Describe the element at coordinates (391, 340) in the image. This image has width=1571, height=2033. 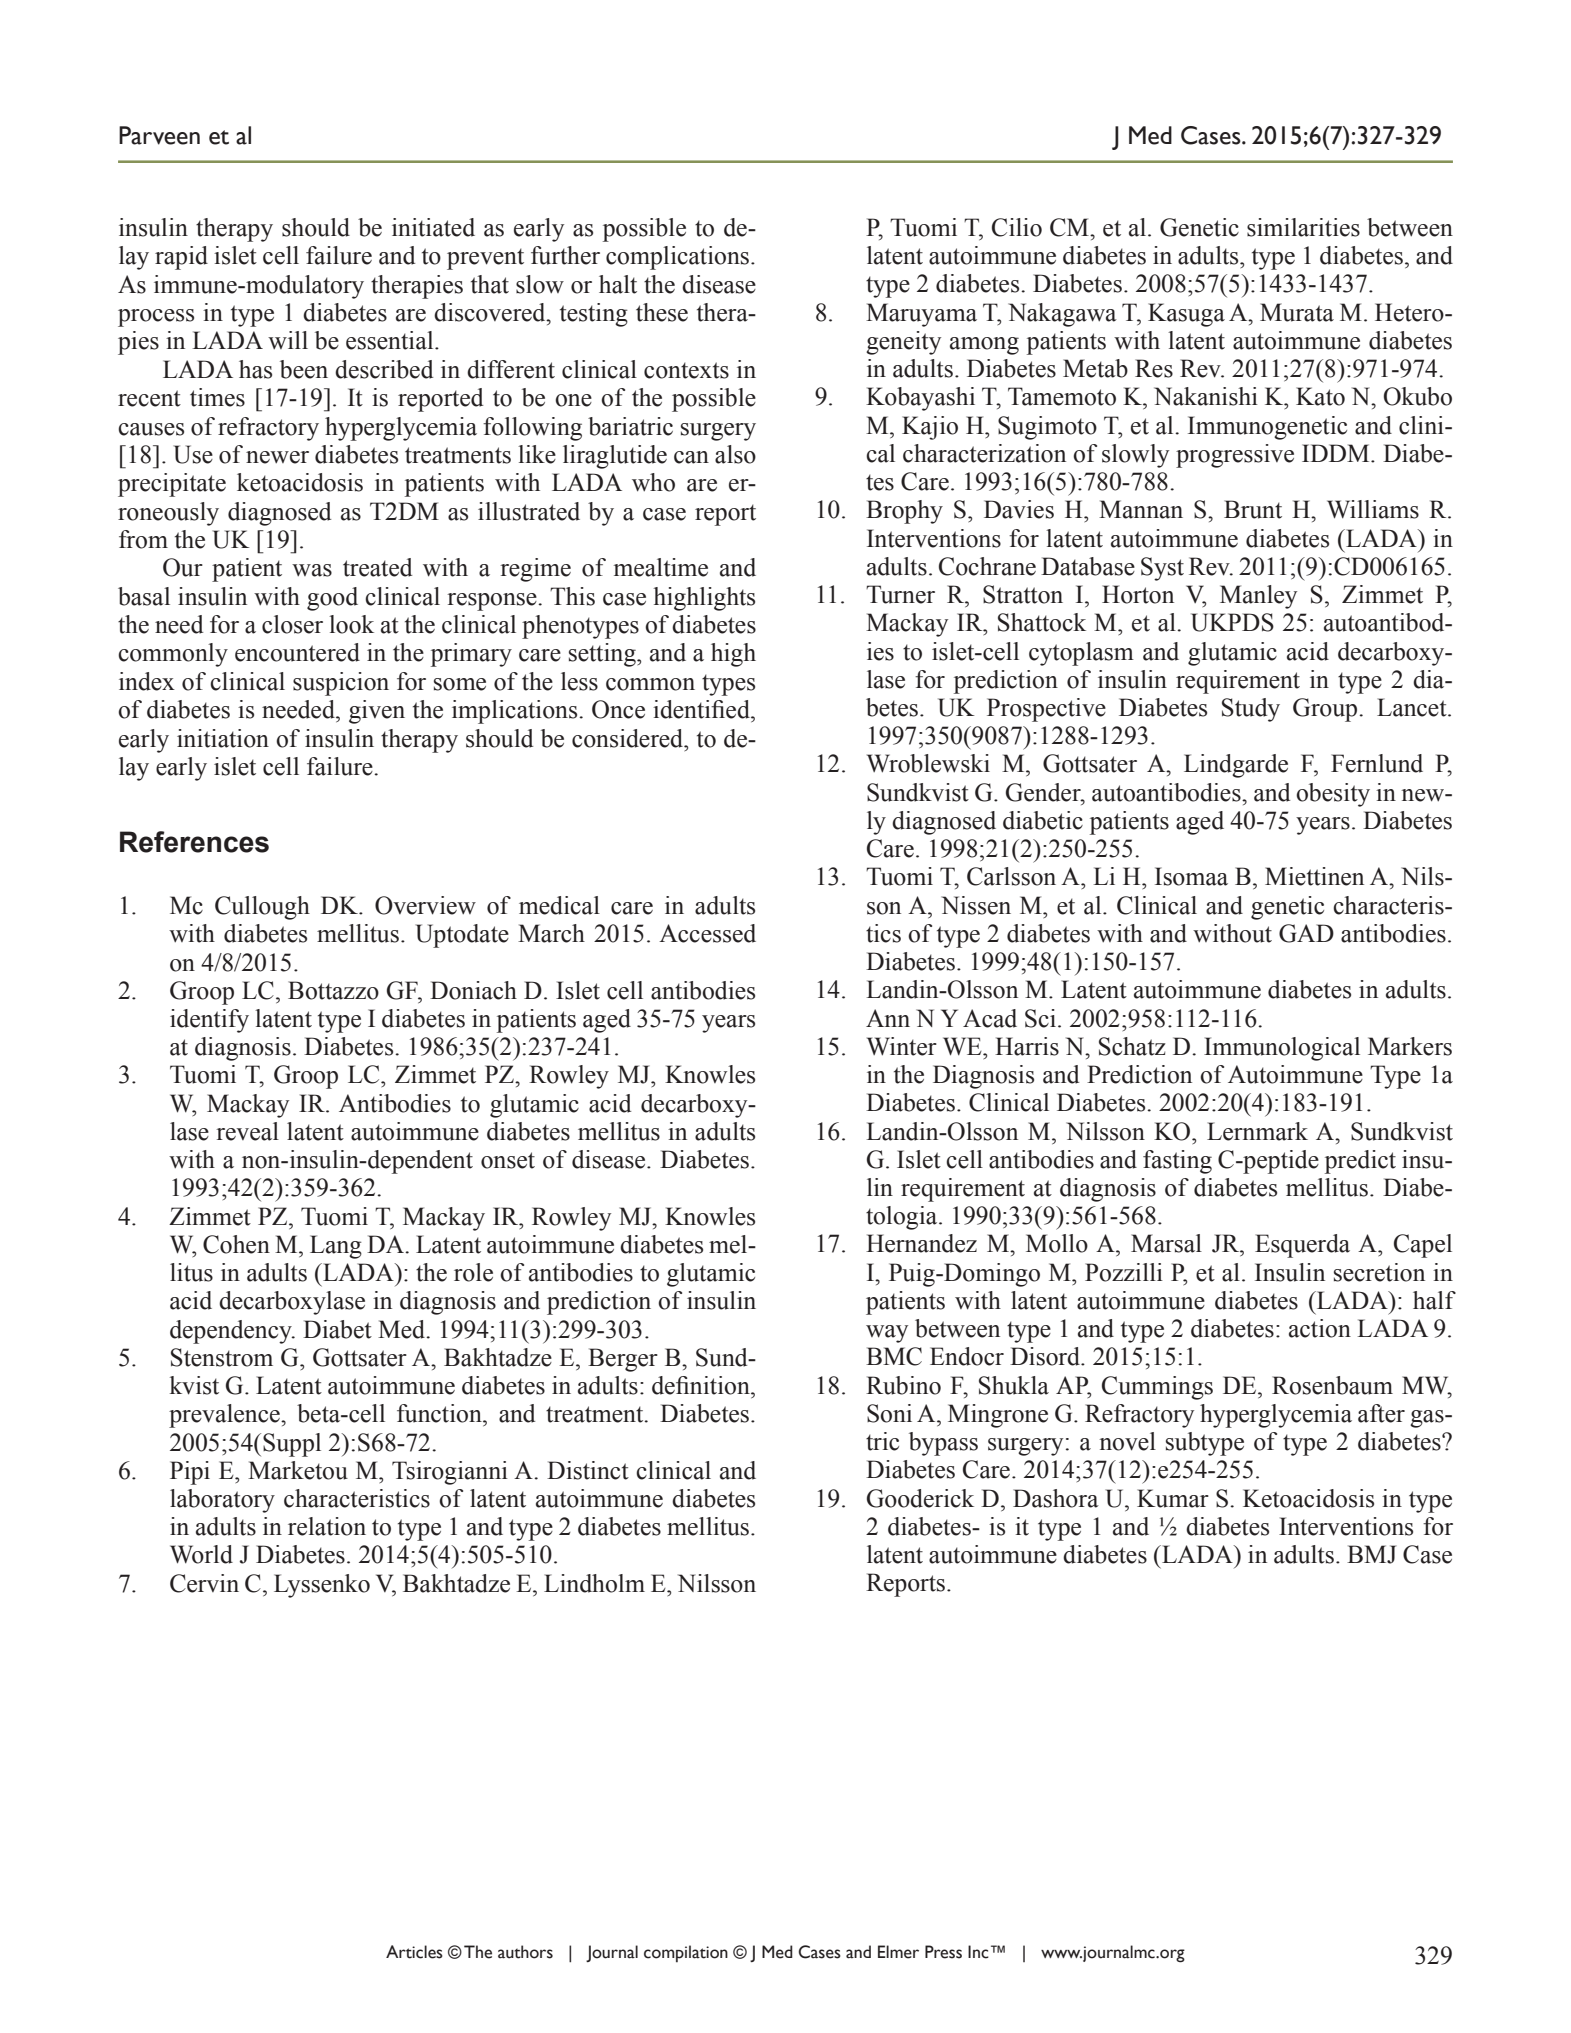
I see `essential` at that location.
